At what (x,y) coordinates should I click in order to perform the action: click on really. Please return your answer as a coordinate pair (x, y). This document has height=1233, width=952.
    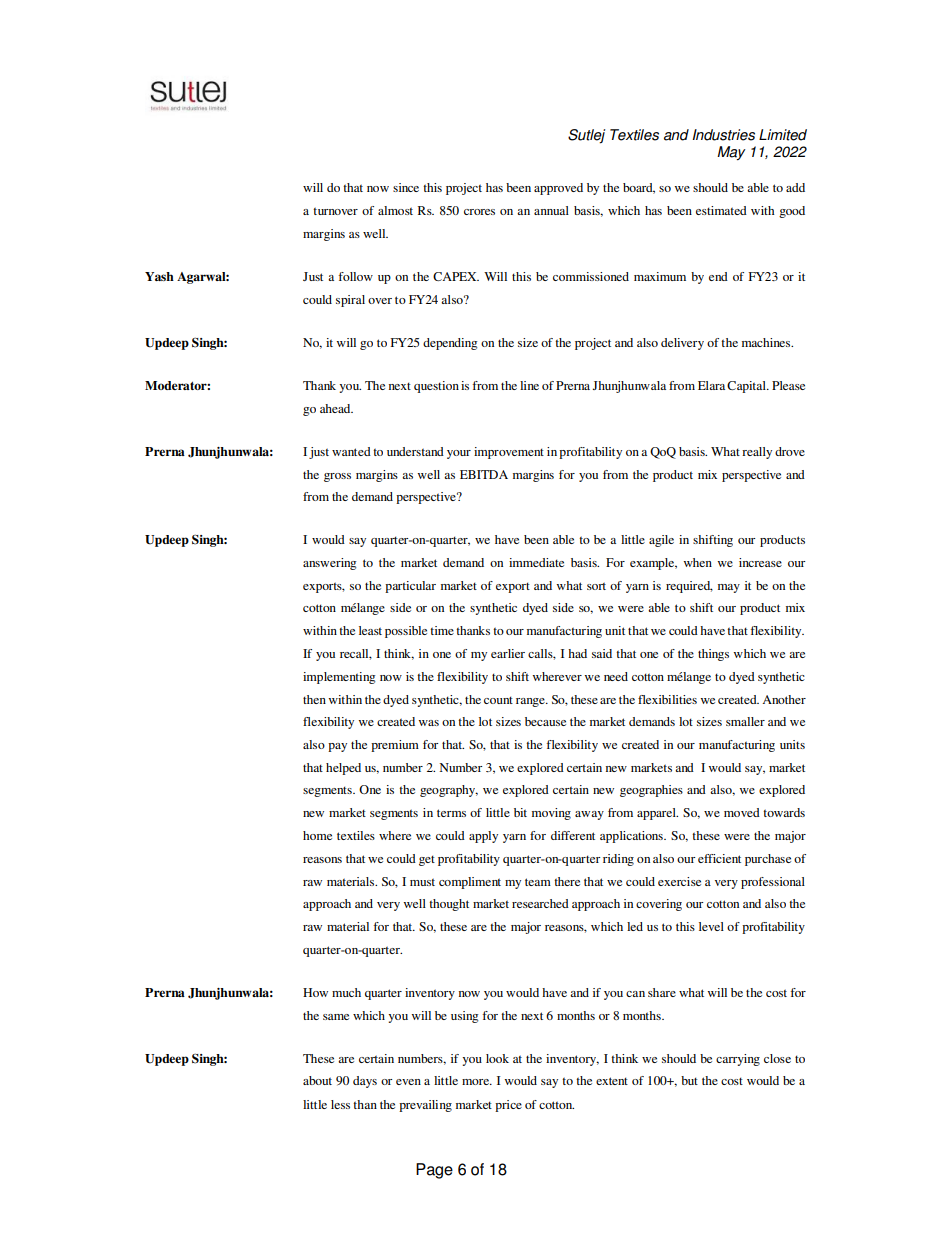
    Looking at the image, I should click on (757, 453).
